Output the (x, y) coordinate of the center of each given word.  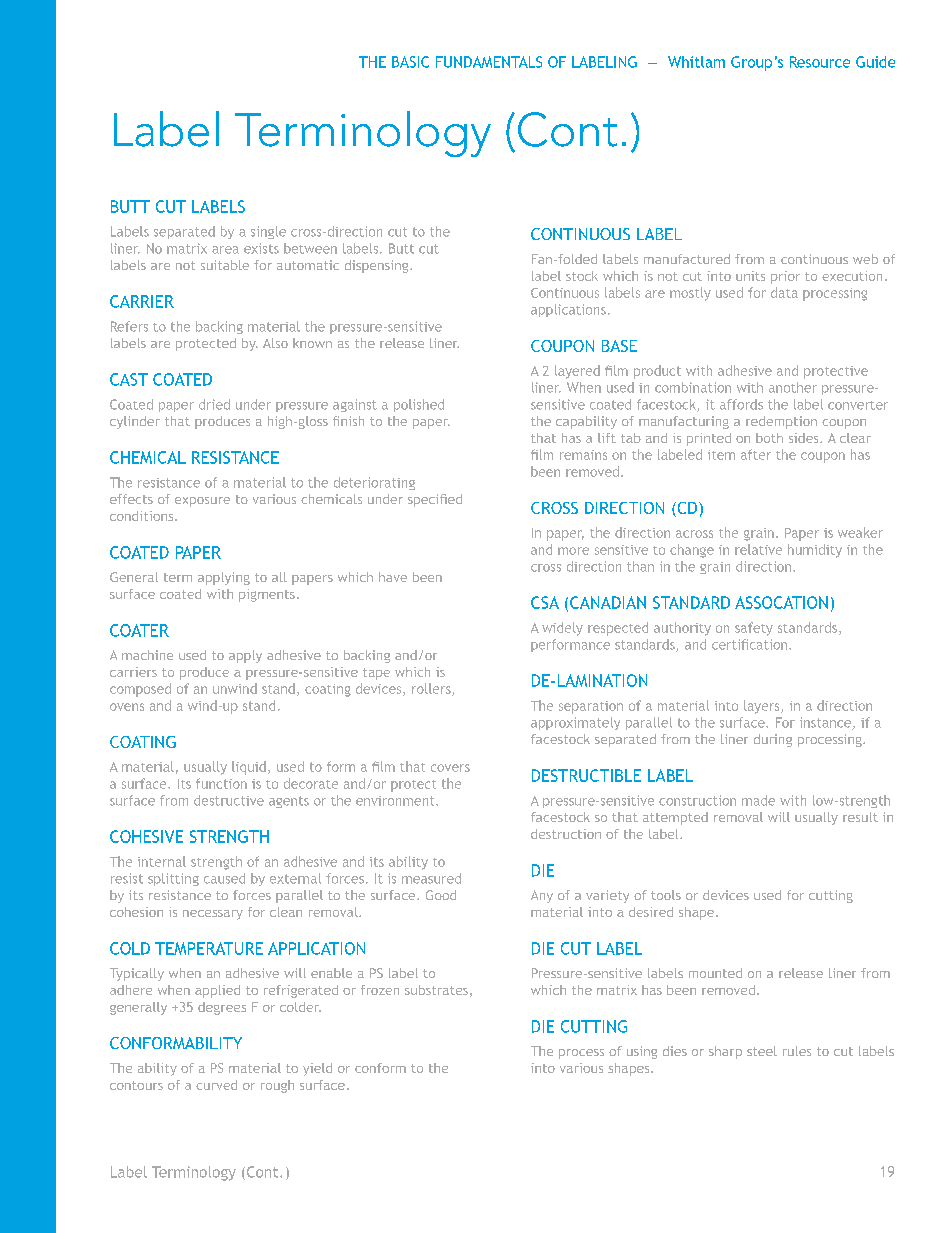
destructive (229, 800)
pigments (267, 595)
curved (216, 1085)
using (642, 1052)
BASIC (410, 62)
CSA (545, 602)
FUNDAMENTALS (489, 62)
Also (275, 343)
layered (577, 372)
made (758, 800)
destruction (566, 834)
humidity (815, 551)
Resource (820, 62)
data (784, 292)
